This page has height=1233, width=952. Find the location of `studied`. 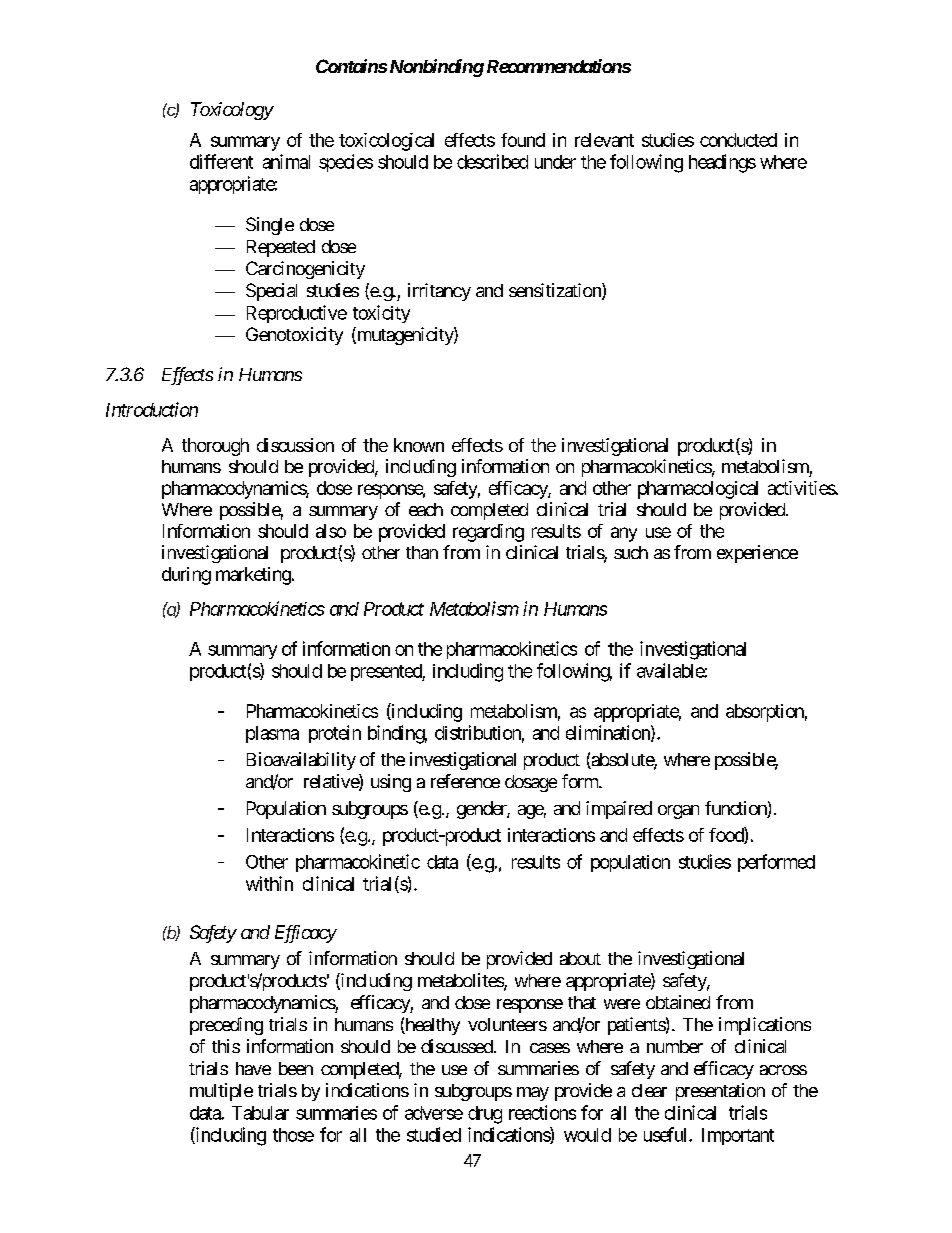

studied is located at coordinates (434, 1134).
